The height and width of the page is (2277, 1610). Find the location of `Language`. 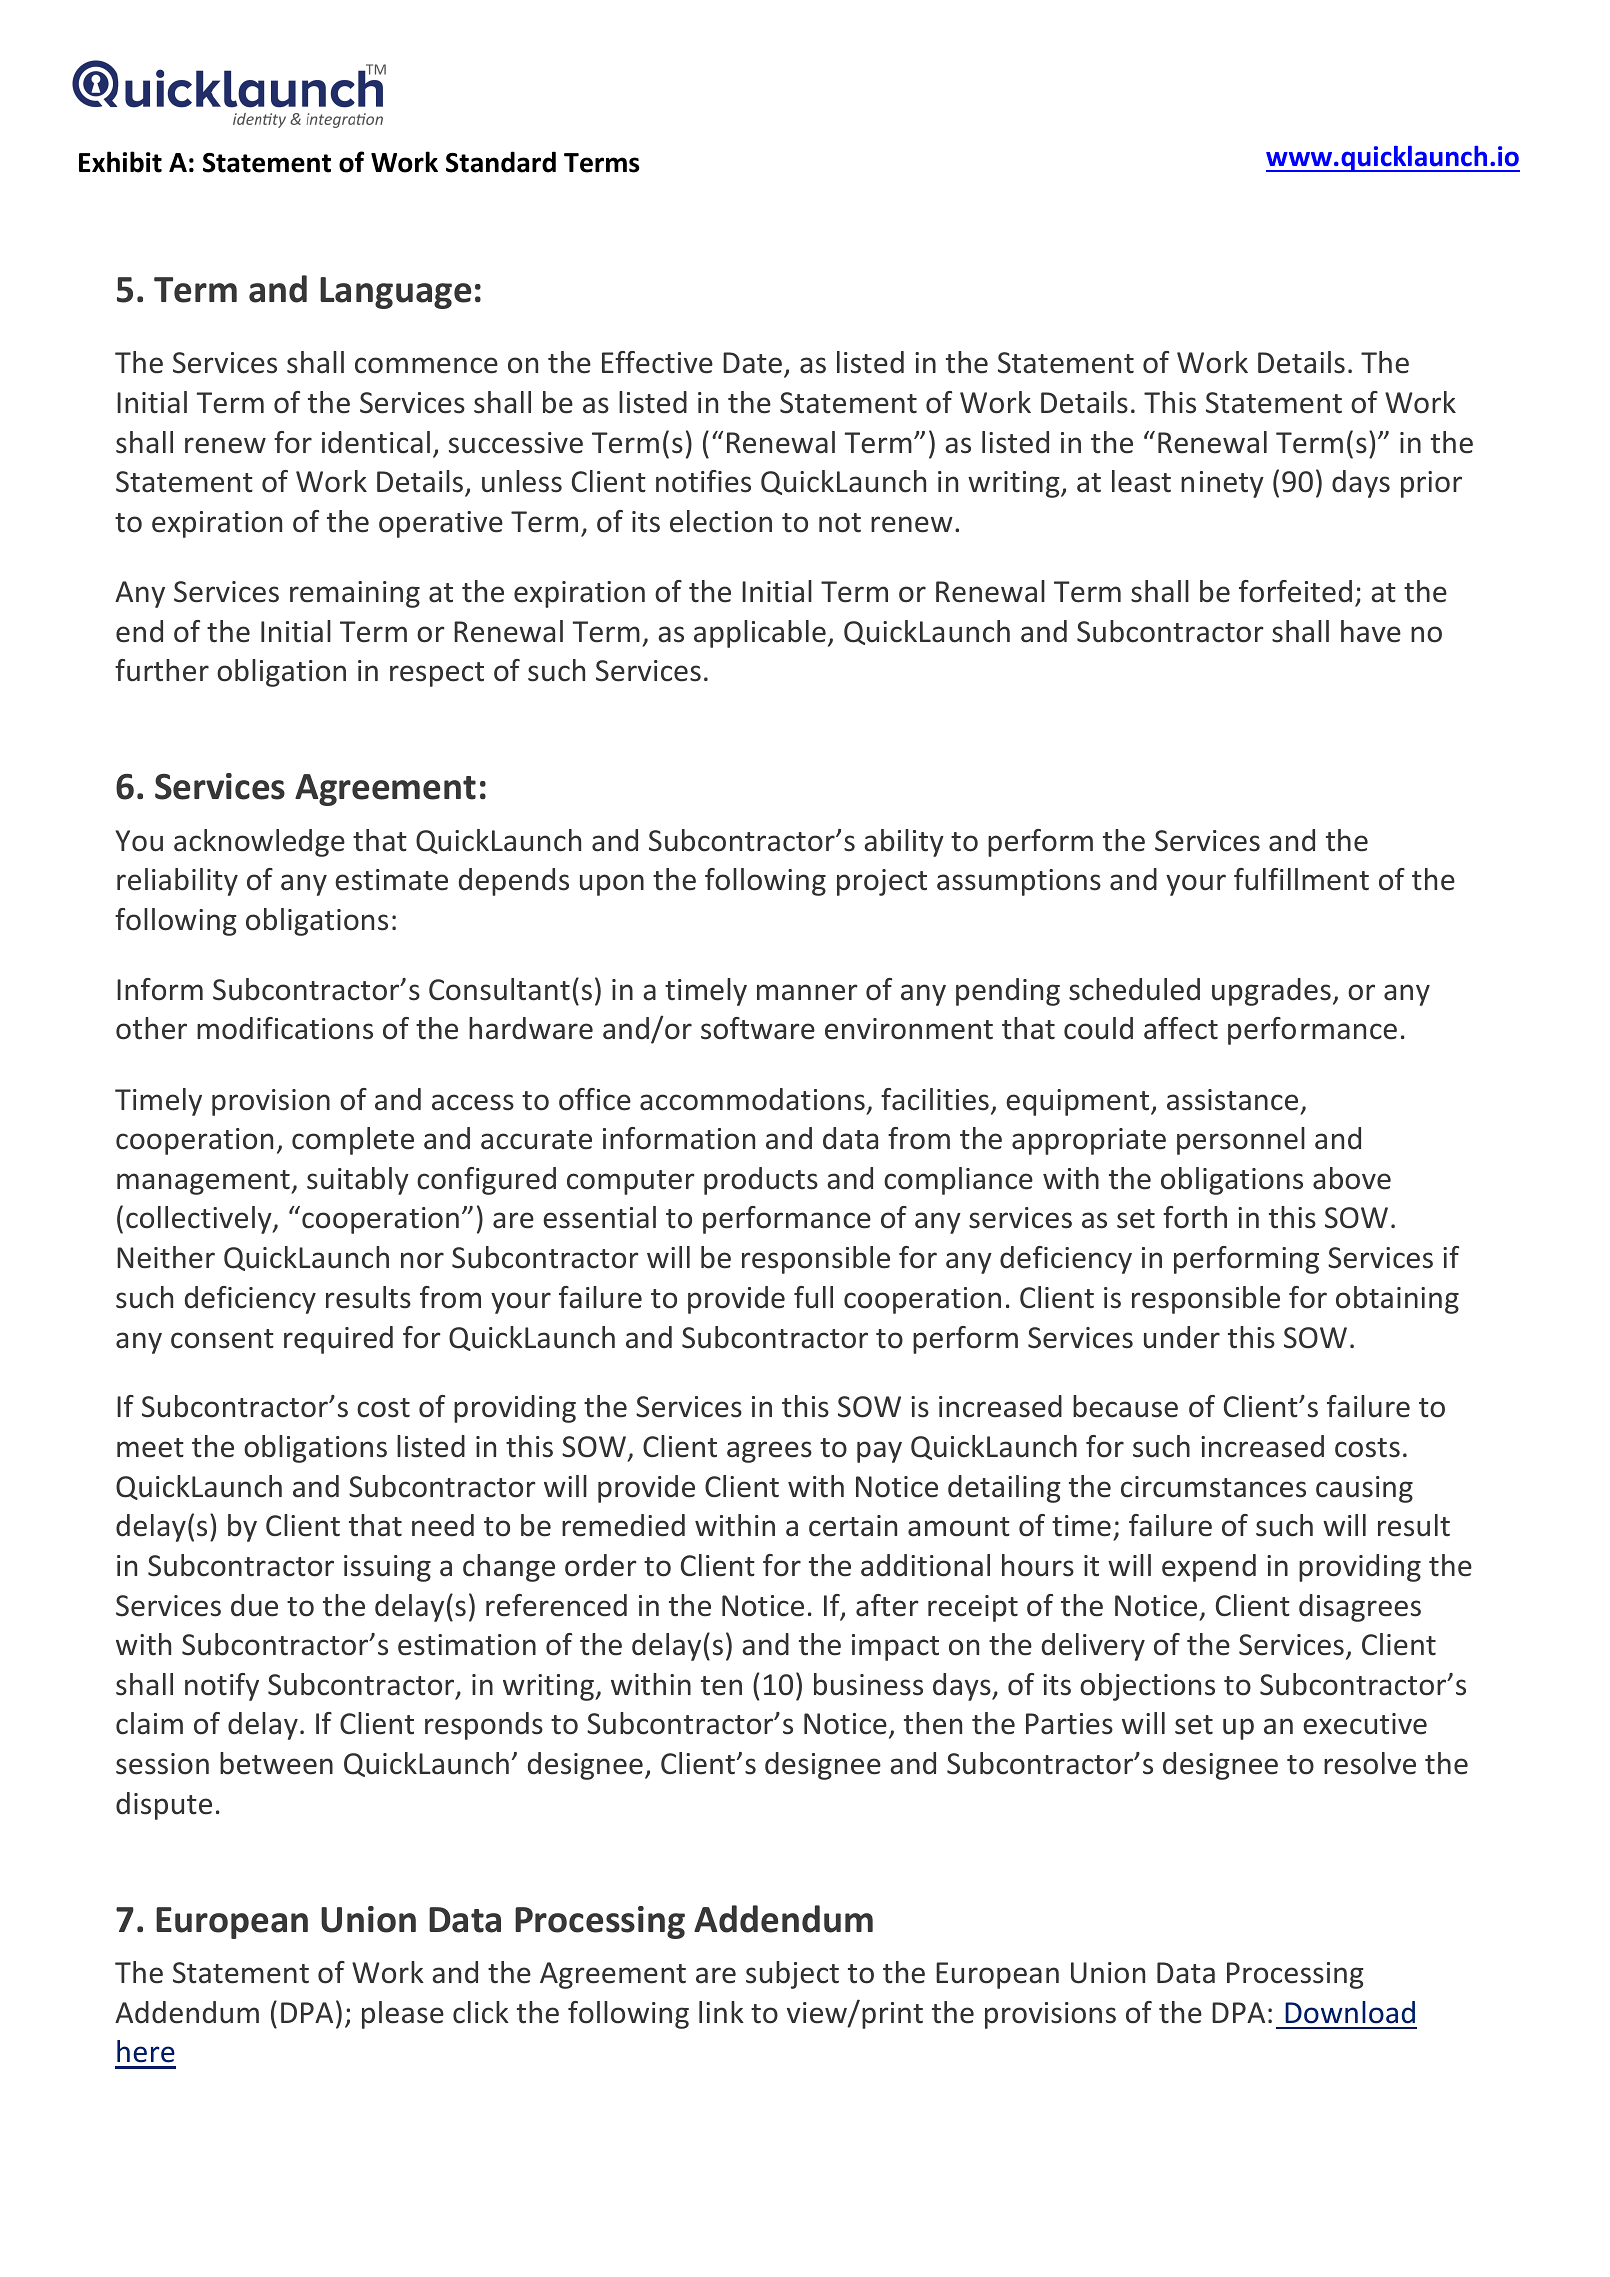

Language is located at coordinates (395, 293).
